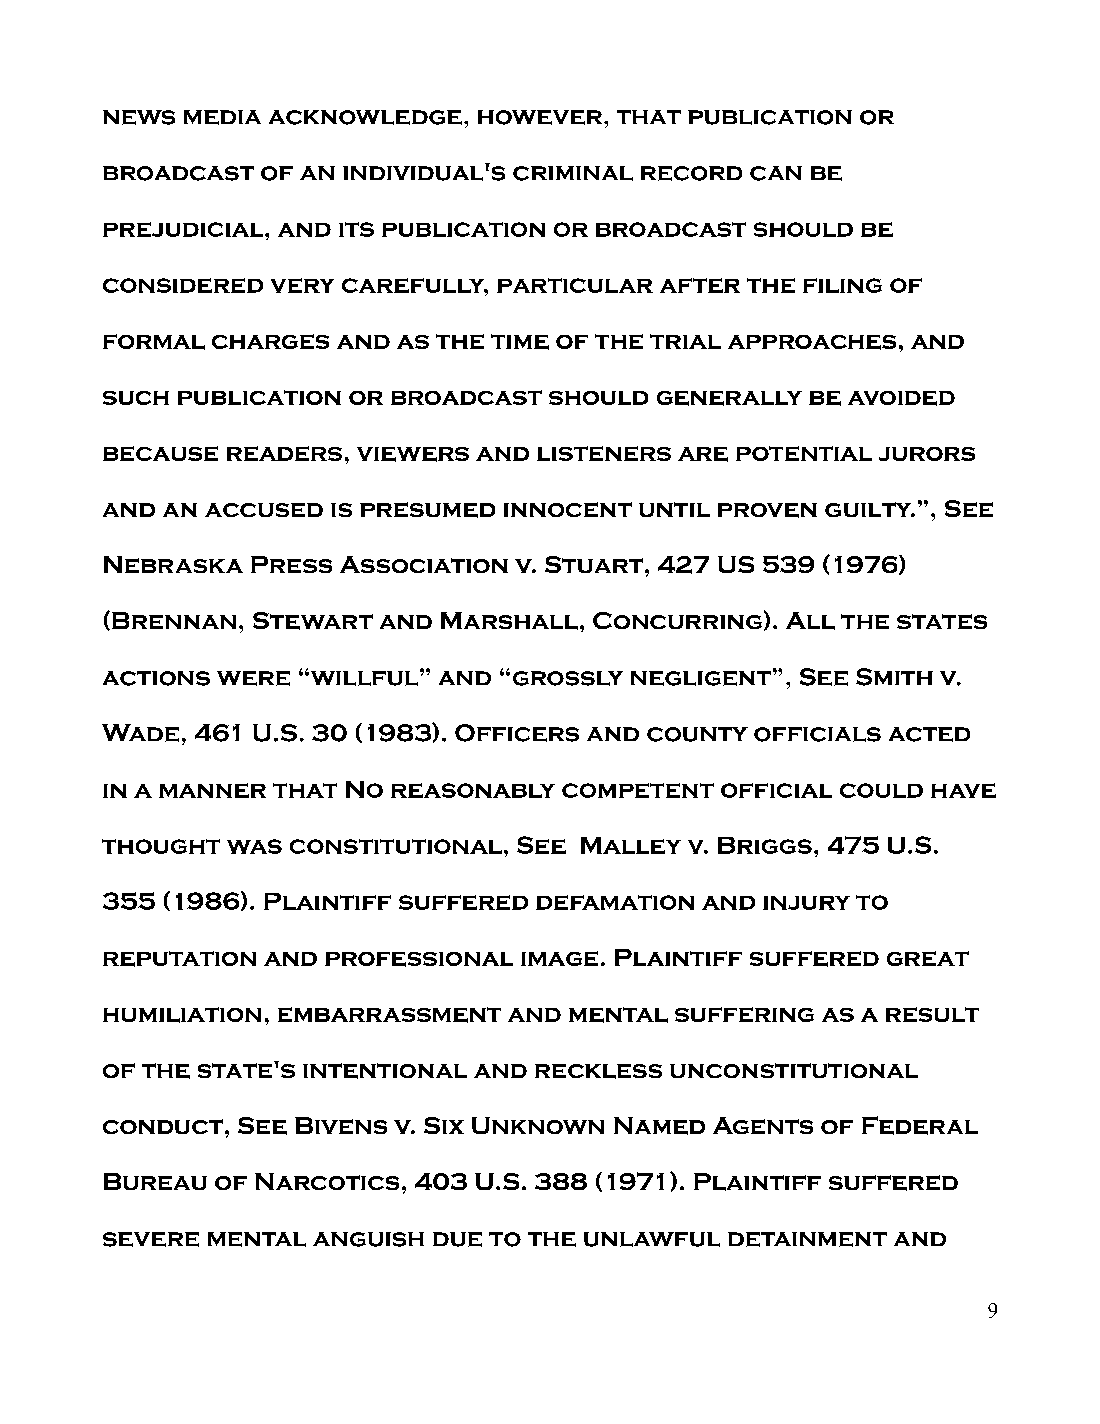 This document has width=1100, height=1424. Describe the element at coordinates (291, 564) in the document. I see `Press` at that location.
